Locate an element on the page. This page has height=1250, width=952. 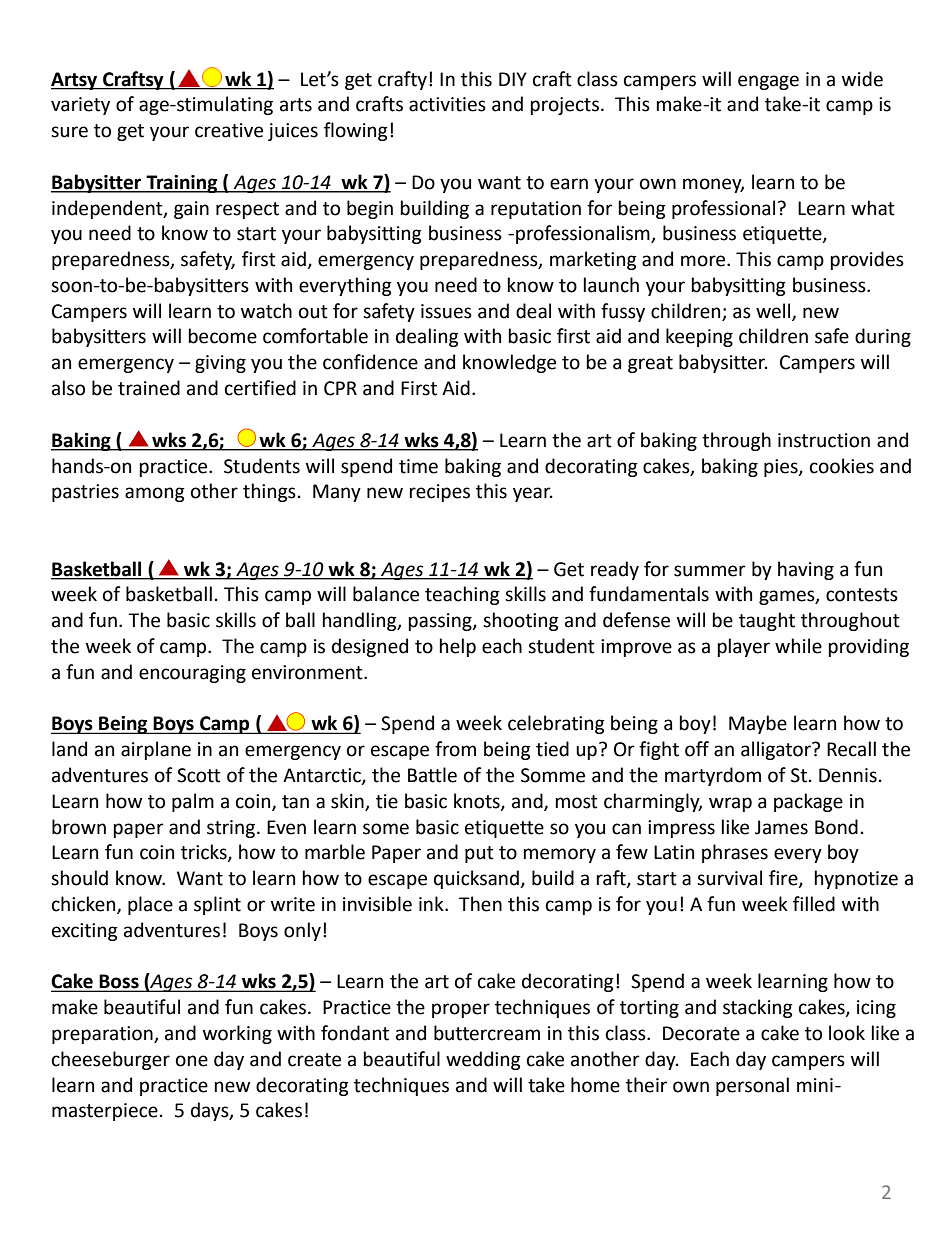
creative is located at coordinates (229, 130).
